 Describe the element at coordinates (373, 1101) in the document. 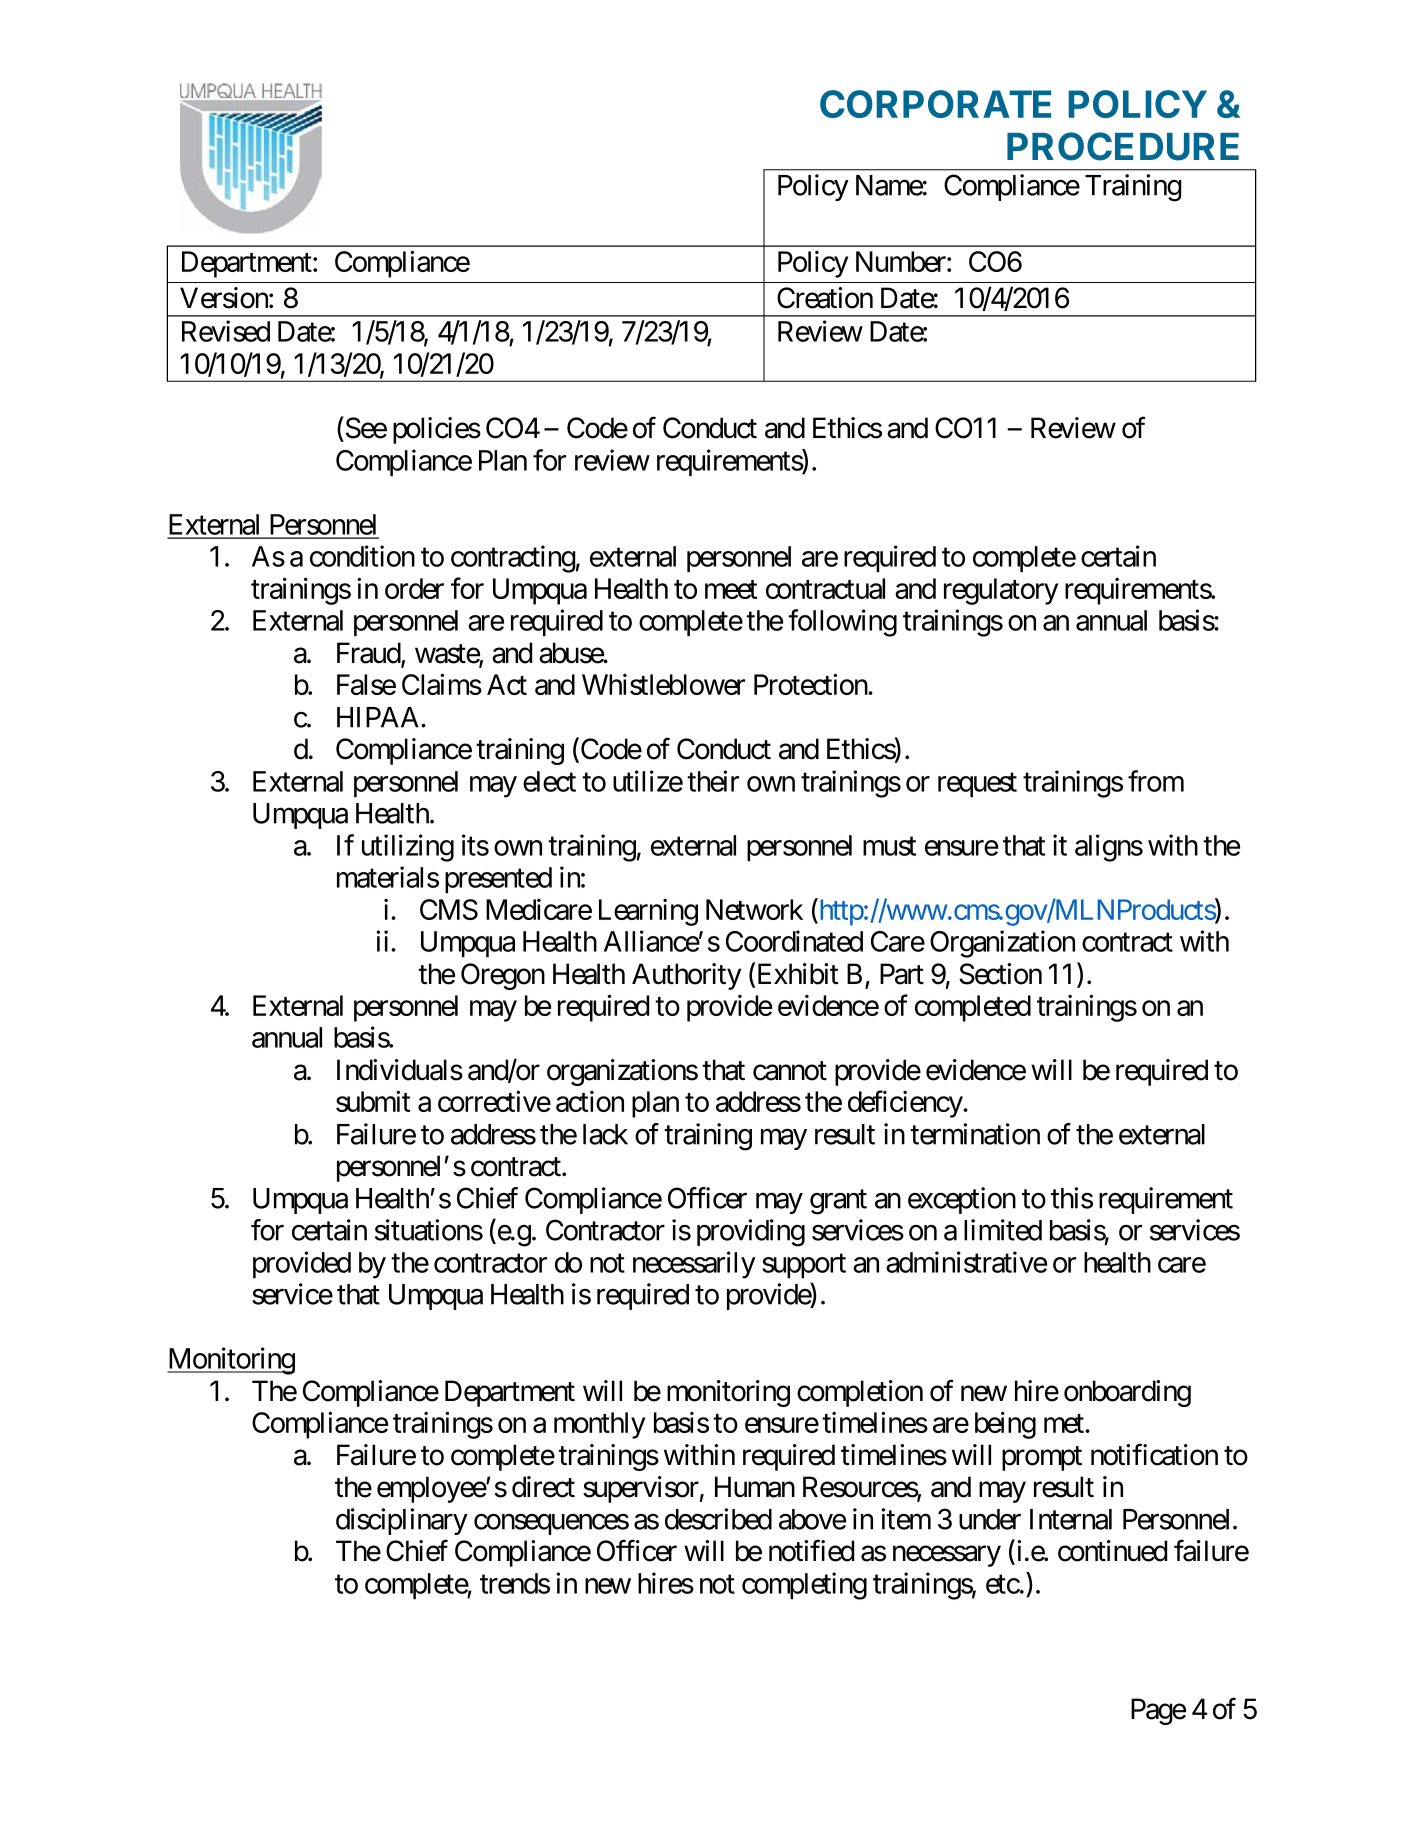

I see `submit` at that location.
